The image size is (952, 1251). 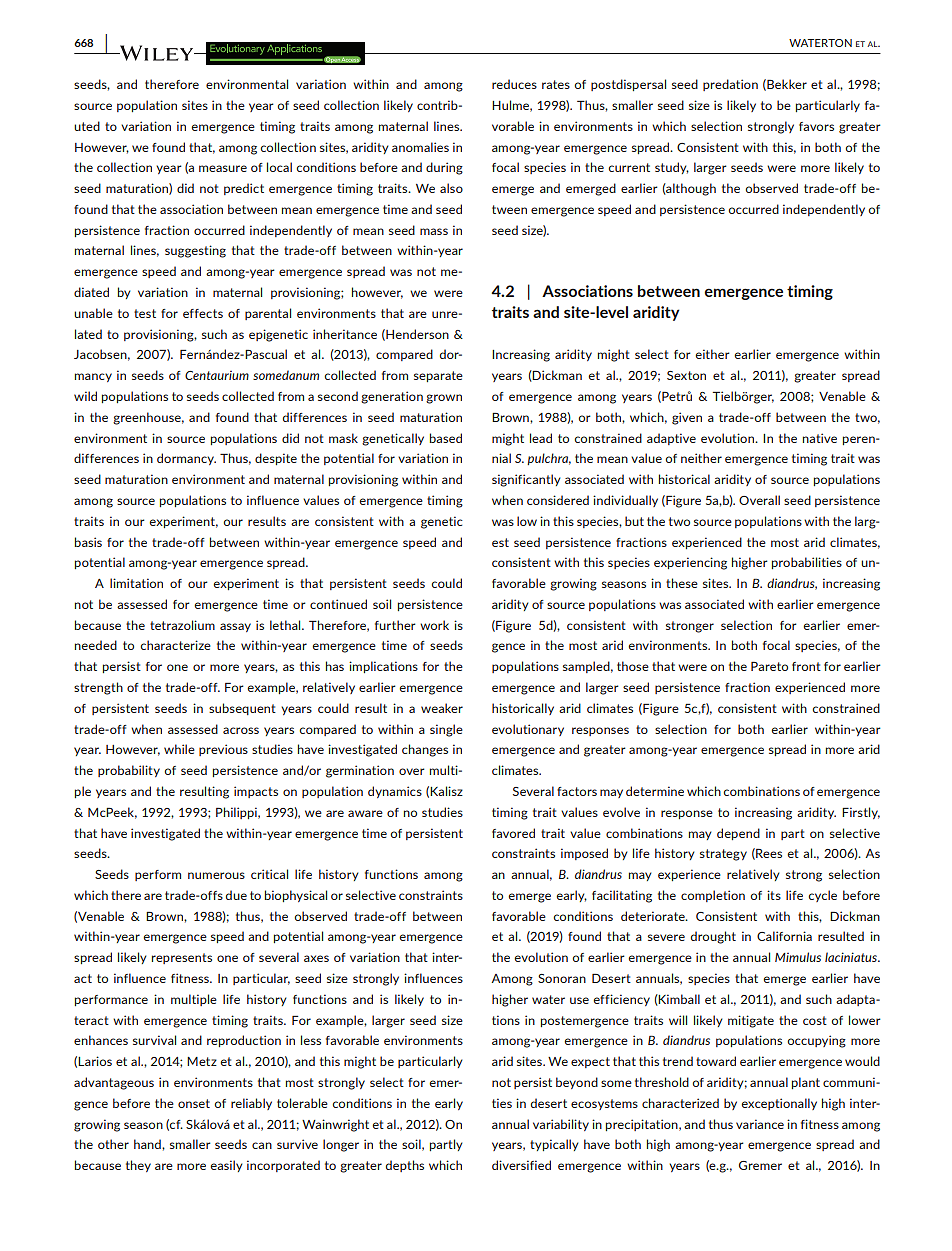 What do you see at coordinates (438, 376) in the document?
I see `separate` at bounding box center [438, 376].
